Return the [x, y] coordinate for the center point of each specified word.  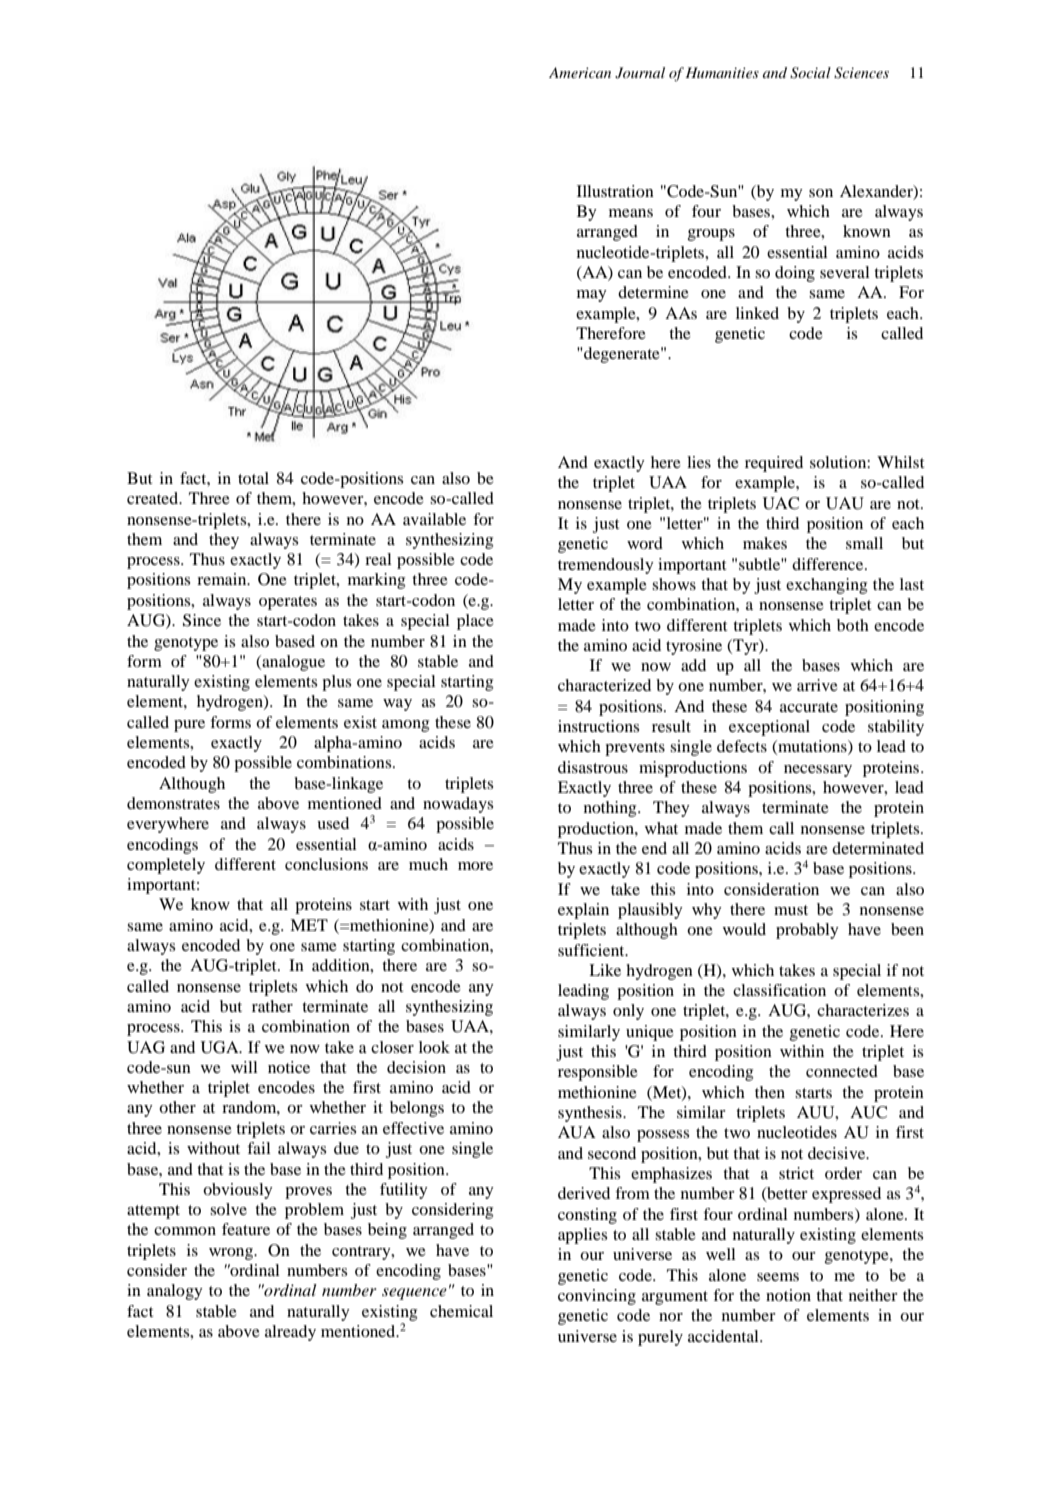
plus [336, 683]
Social [810, 73]
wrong [232, 1254]
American [580, 72]
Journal [640, 73]
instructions [598, 726]
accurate [809, 707]
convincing [597, 1297]
